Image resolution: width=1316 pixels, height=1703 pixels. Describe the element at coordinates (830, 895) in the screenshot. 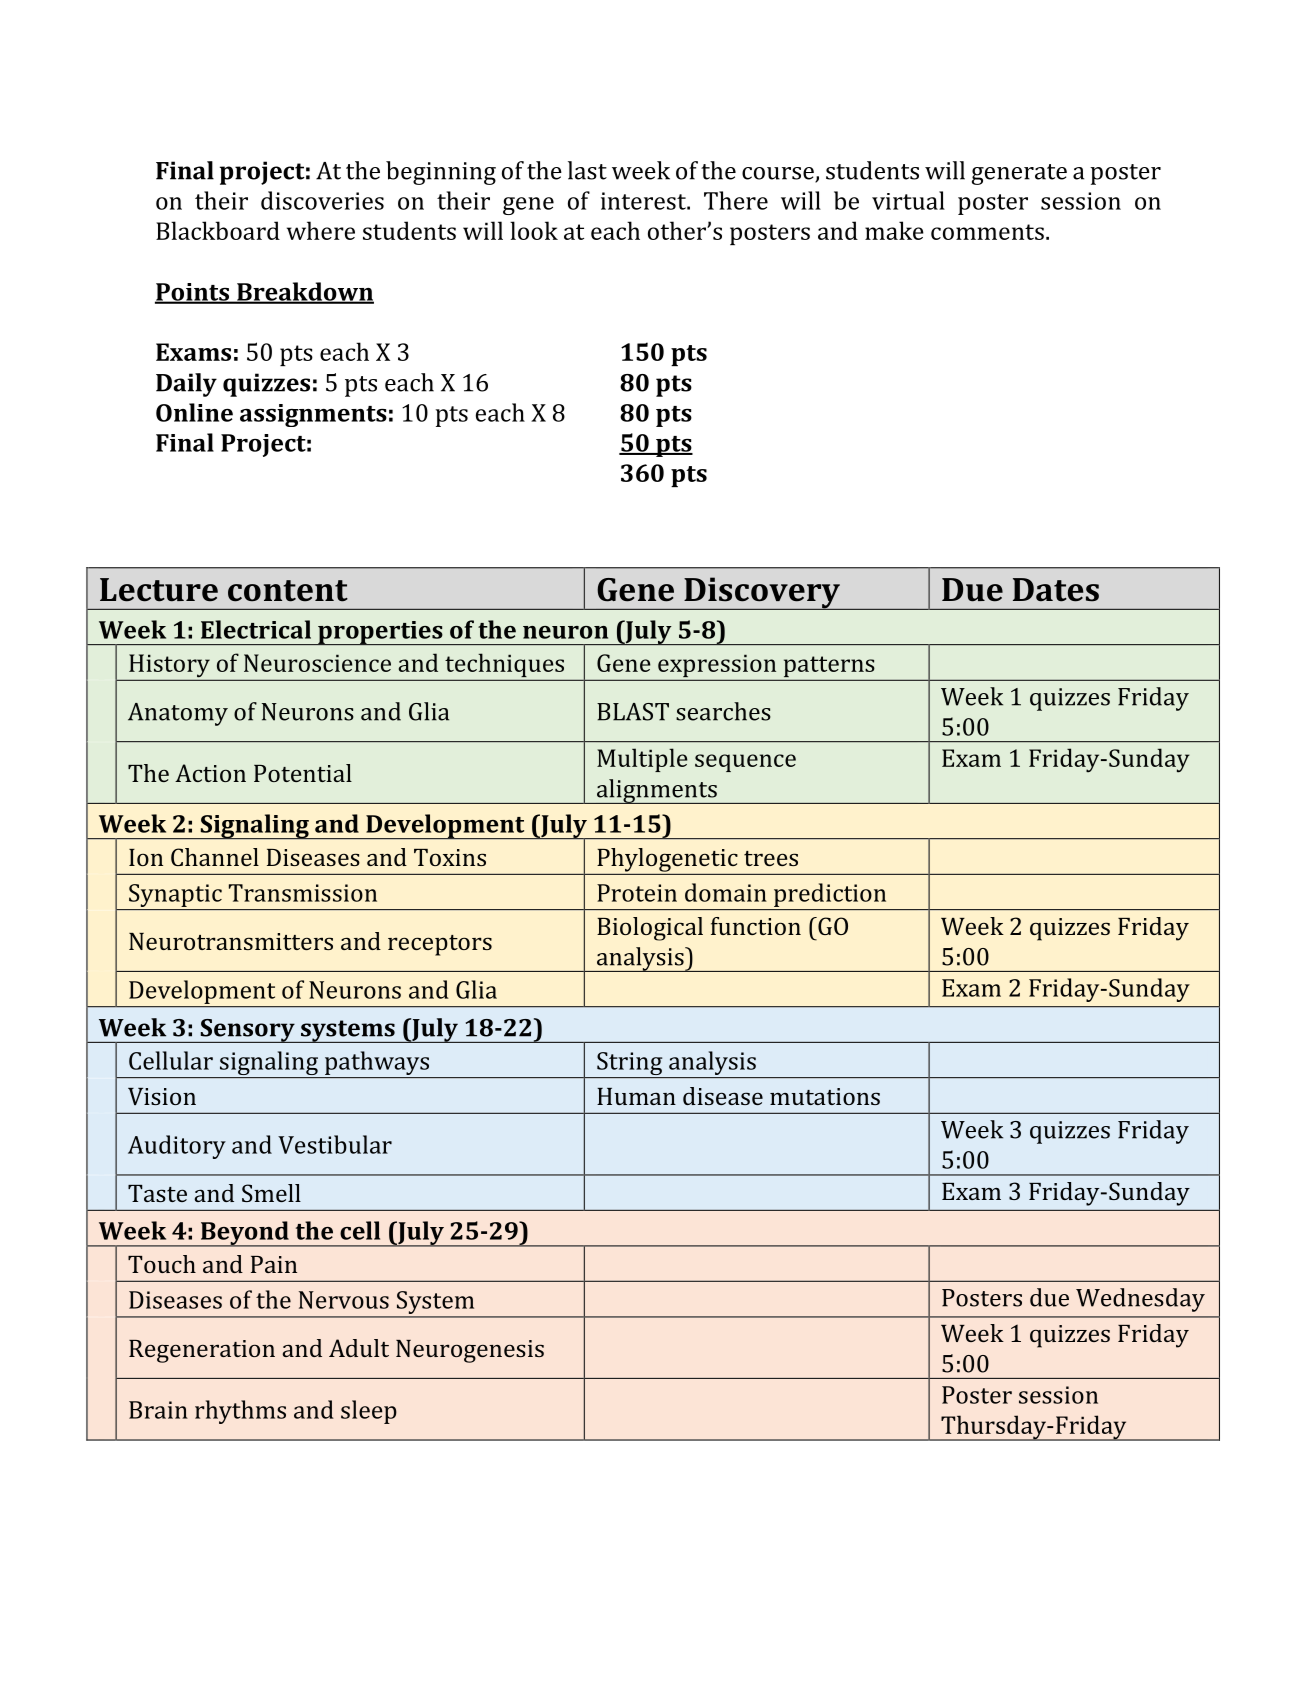

I see `prediction` at that location.
